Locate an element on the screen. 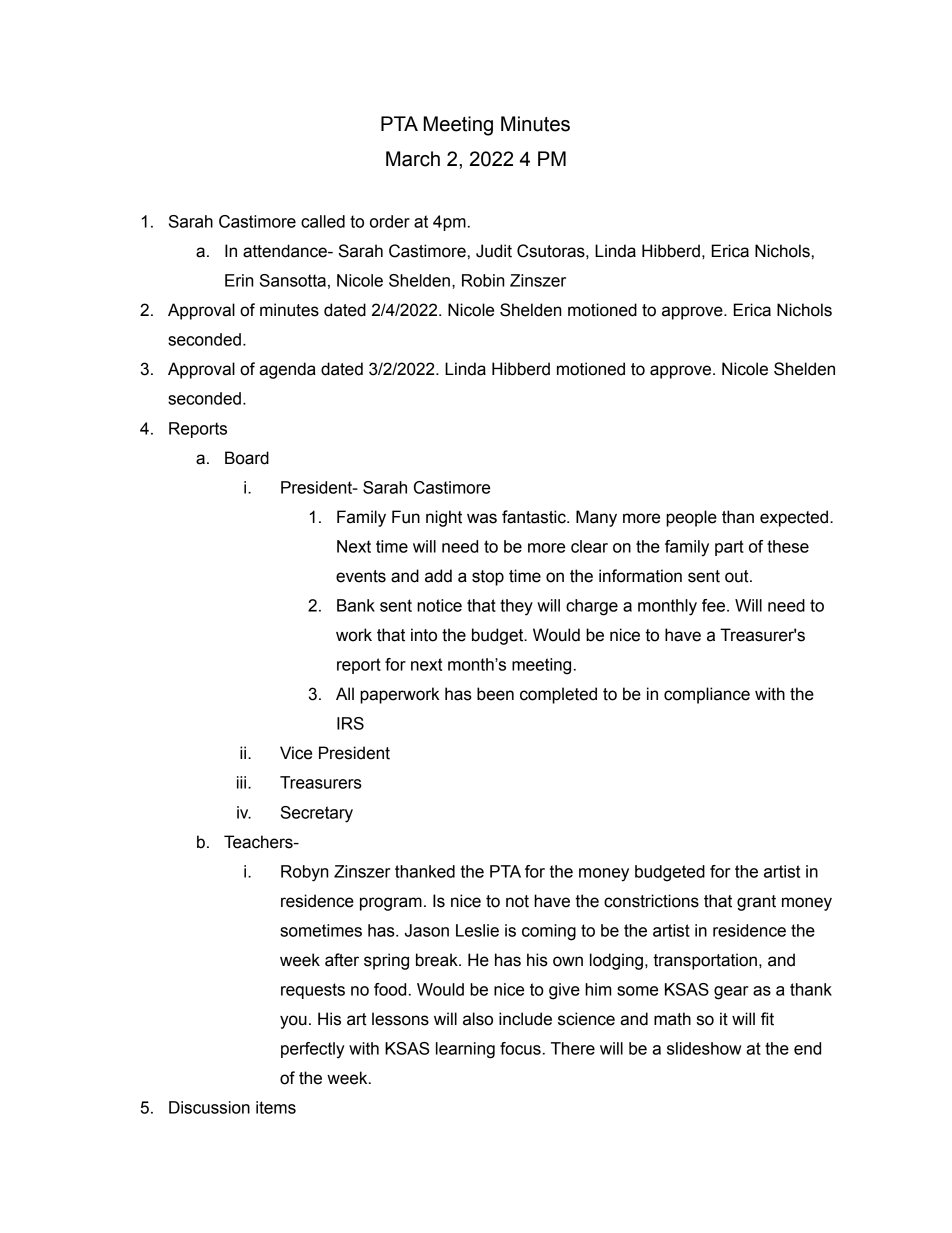  compliance is located at coordinates (707, 695).
